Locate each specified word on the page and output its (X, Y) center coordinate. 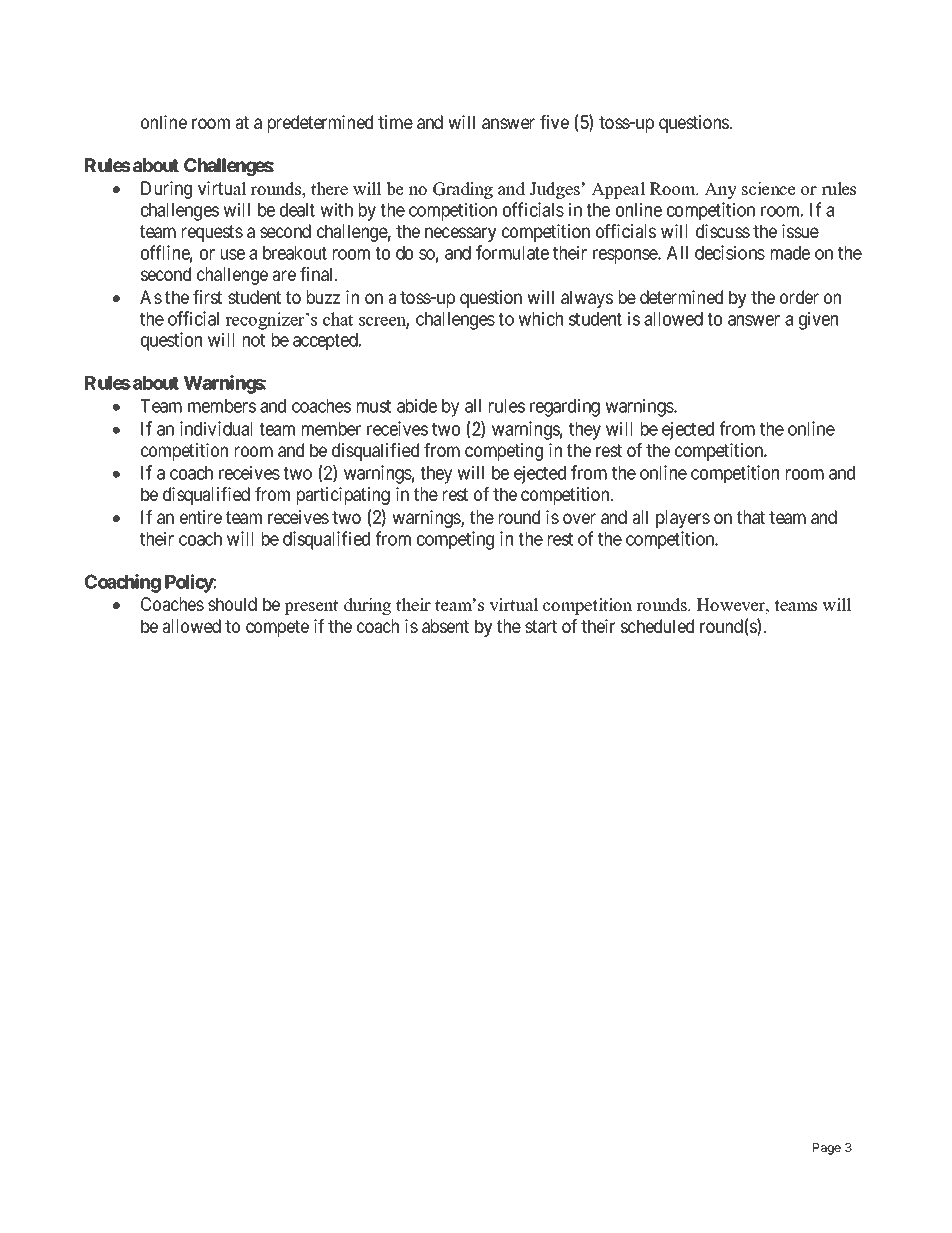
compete (277, 628)
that (751, 517)
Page (827, 1149)
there (329, 189)
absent (445, 626)
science (769, 189)
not (254, 340)
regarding (565, 407)
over (579, 518)
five (554, 122)
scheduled (657, 626)
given (818, 320)
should (232, 604)
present (311, 607)
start (541, 626)
